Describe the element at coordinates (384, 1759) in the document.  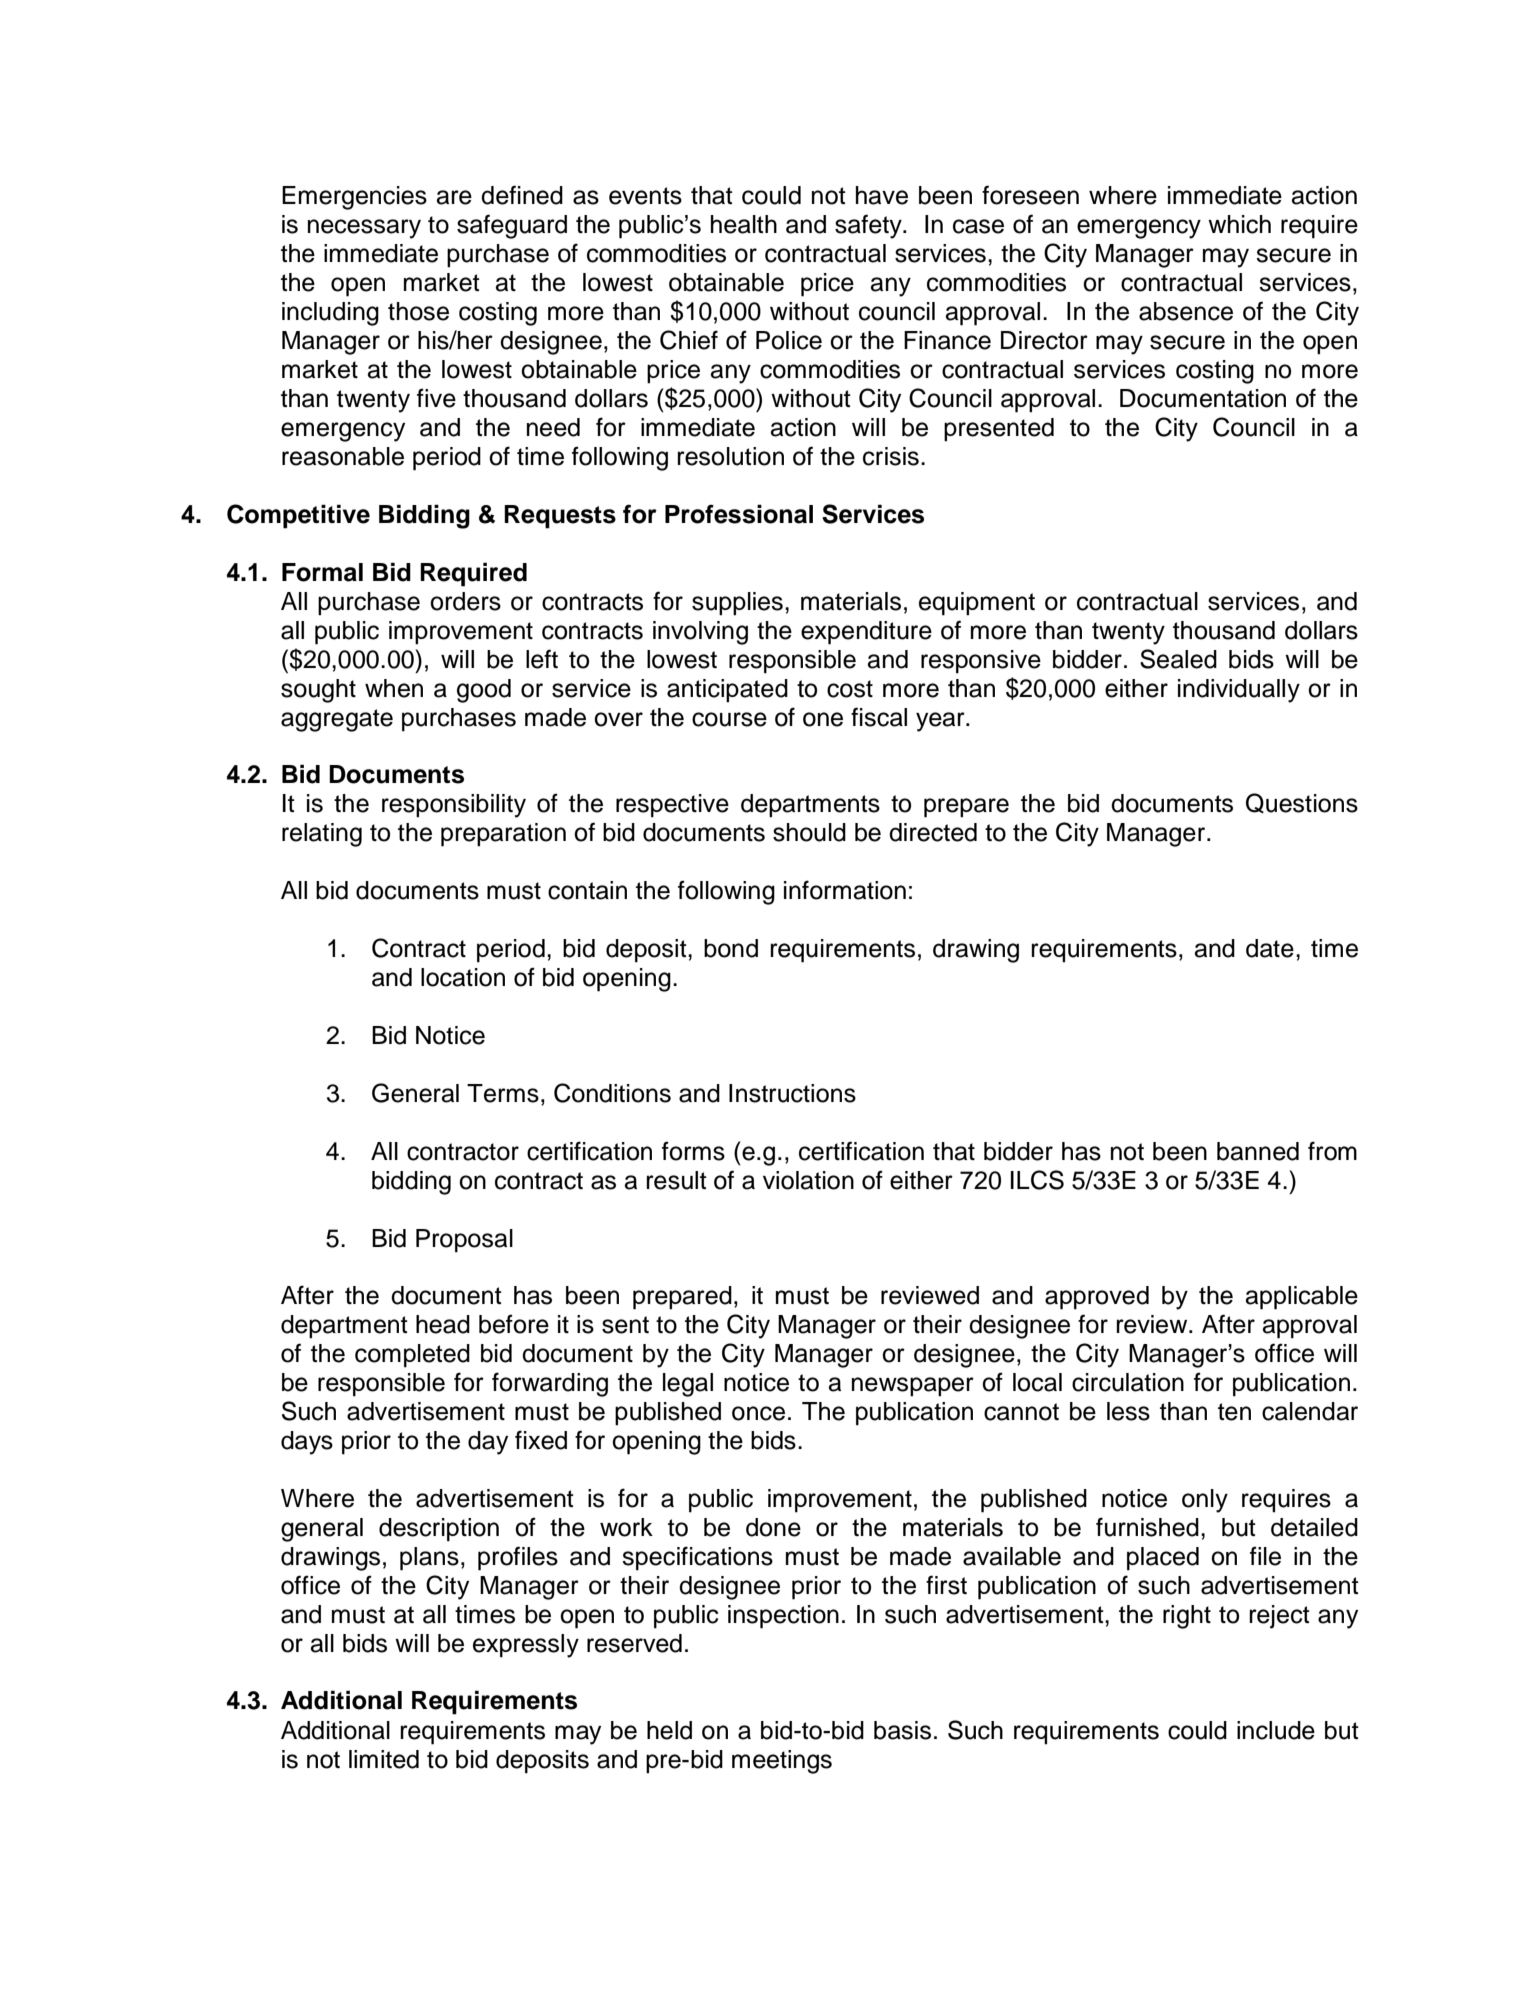
I see `limited` at that location.
